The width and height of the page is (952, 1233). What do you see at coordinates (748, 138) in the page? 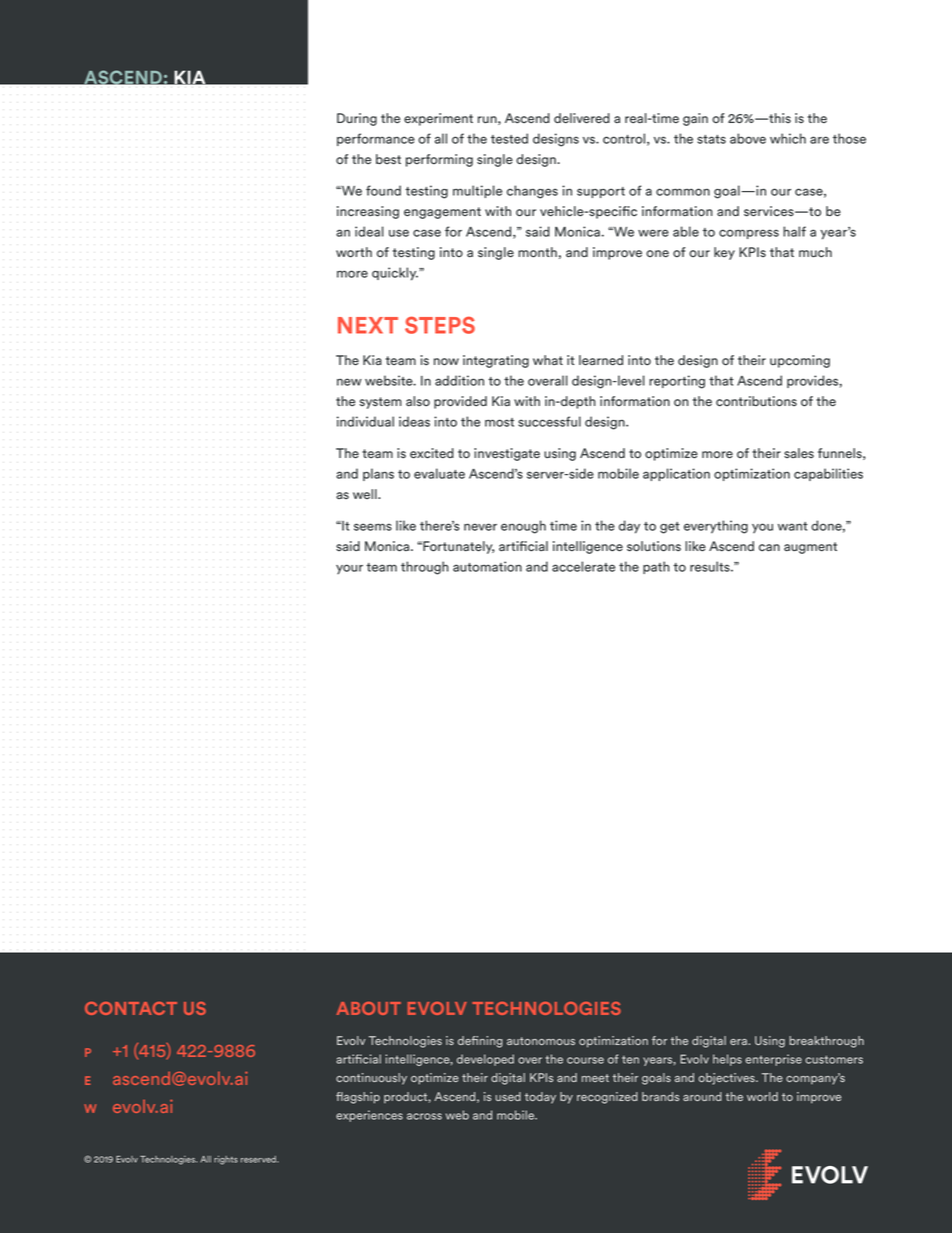
I see `above` at bounding box center [748, 138].
